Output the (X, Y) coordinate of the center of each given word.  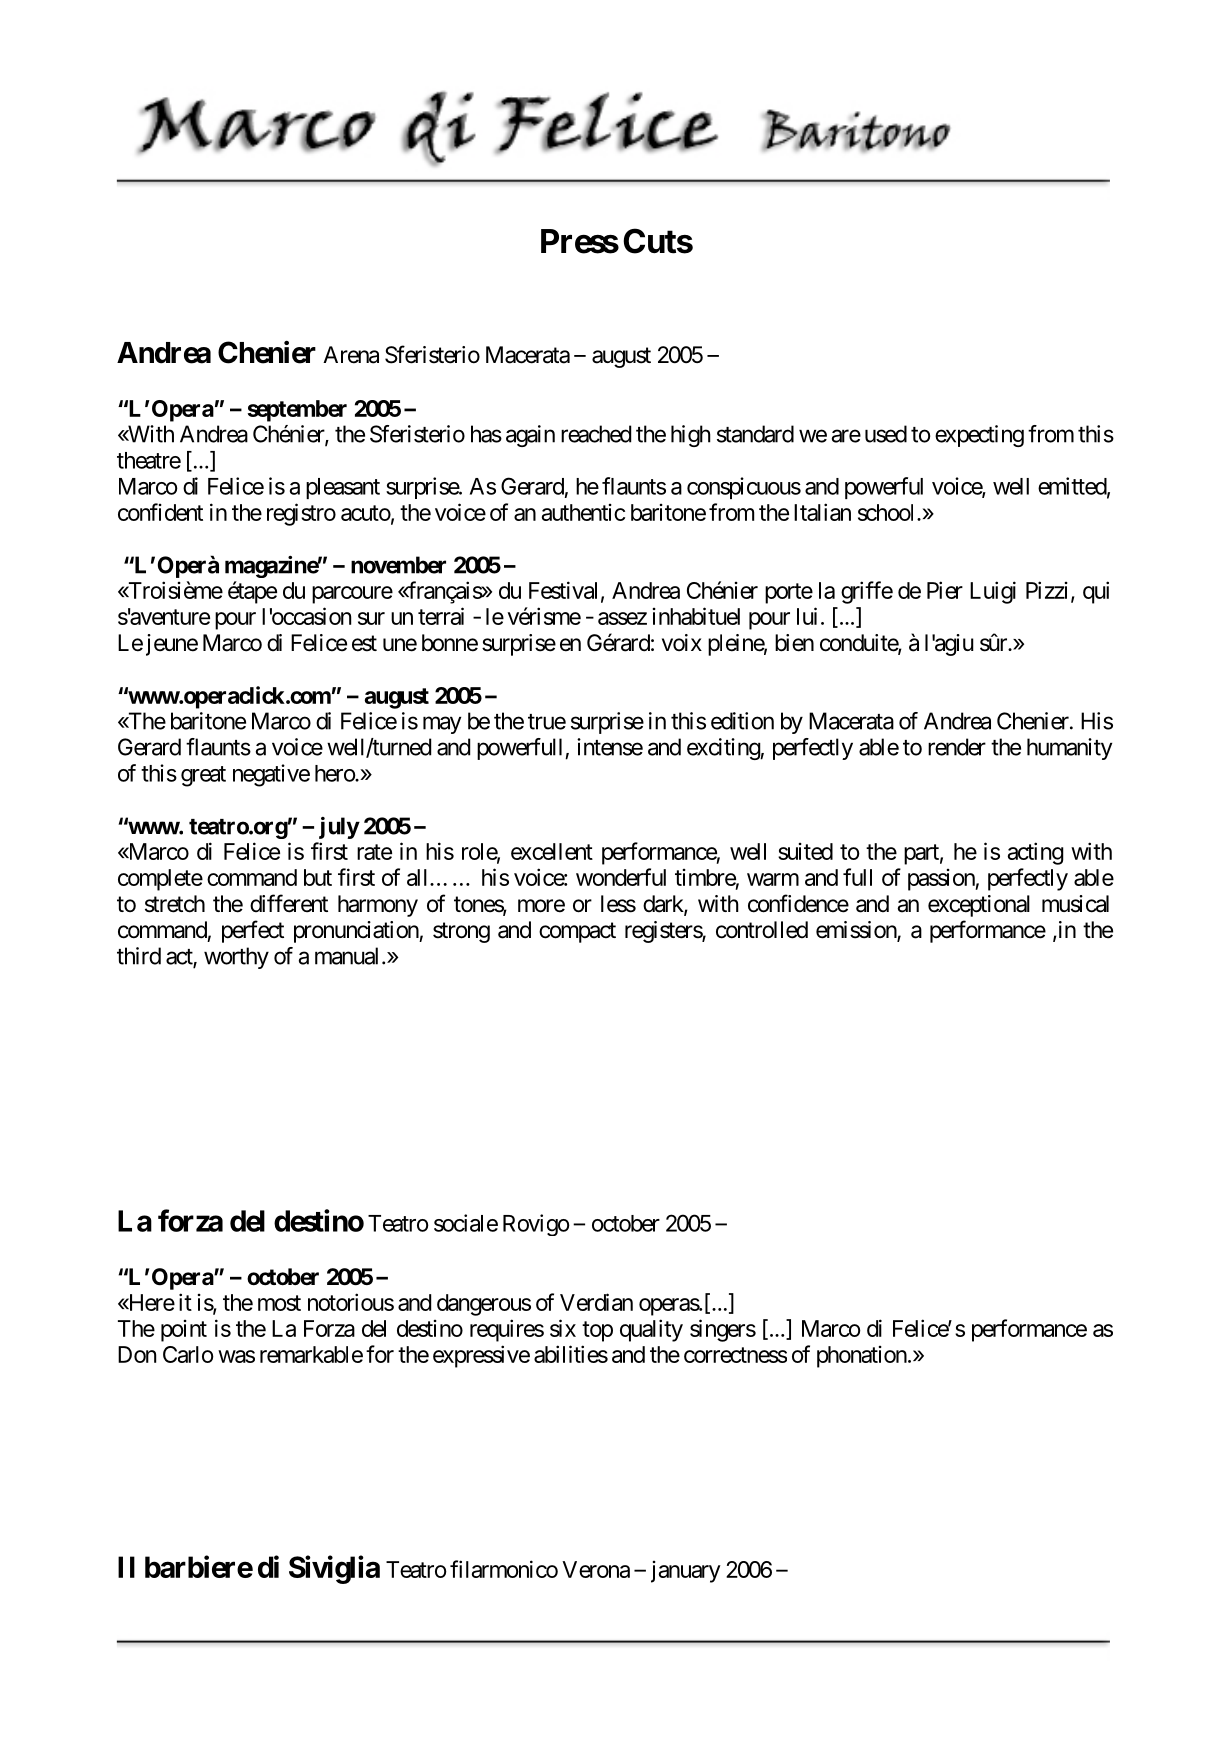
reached (596, 434)
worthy (236, 958)
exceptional (979, 906)
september (297, 411)
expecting (979, 436)
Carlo (188, 1354)
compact (577, 932)
